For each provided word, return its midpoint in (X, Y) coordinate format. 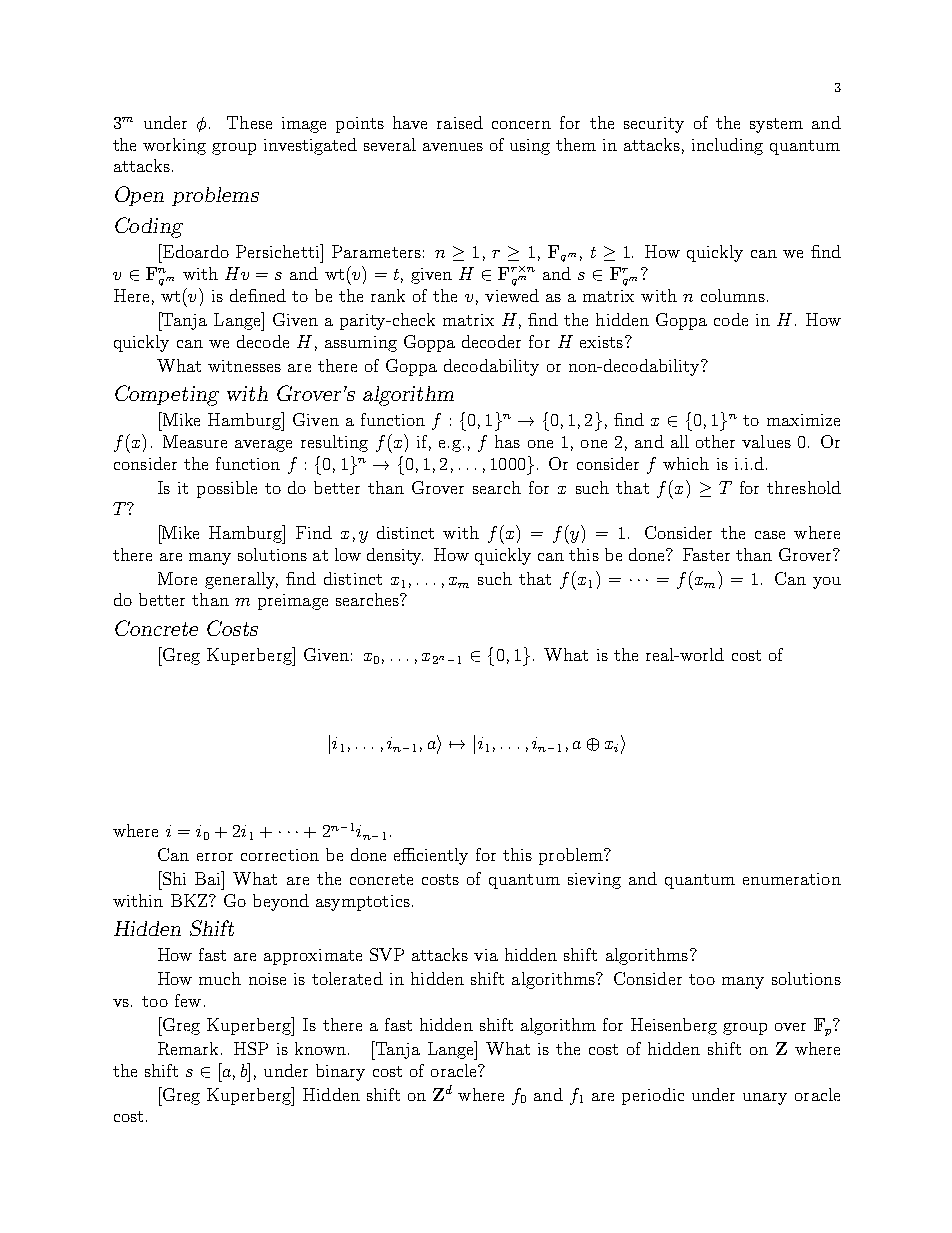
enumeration (792, 879)
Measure (195, 441)
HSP (251, 1048)
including (727, 146)
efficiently (431, 856)
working (174, 146)
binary (340, 1072)
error (215, 857)
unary (765, 1099)
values (766, 441)
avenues (453, 147)
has (507, 441)
